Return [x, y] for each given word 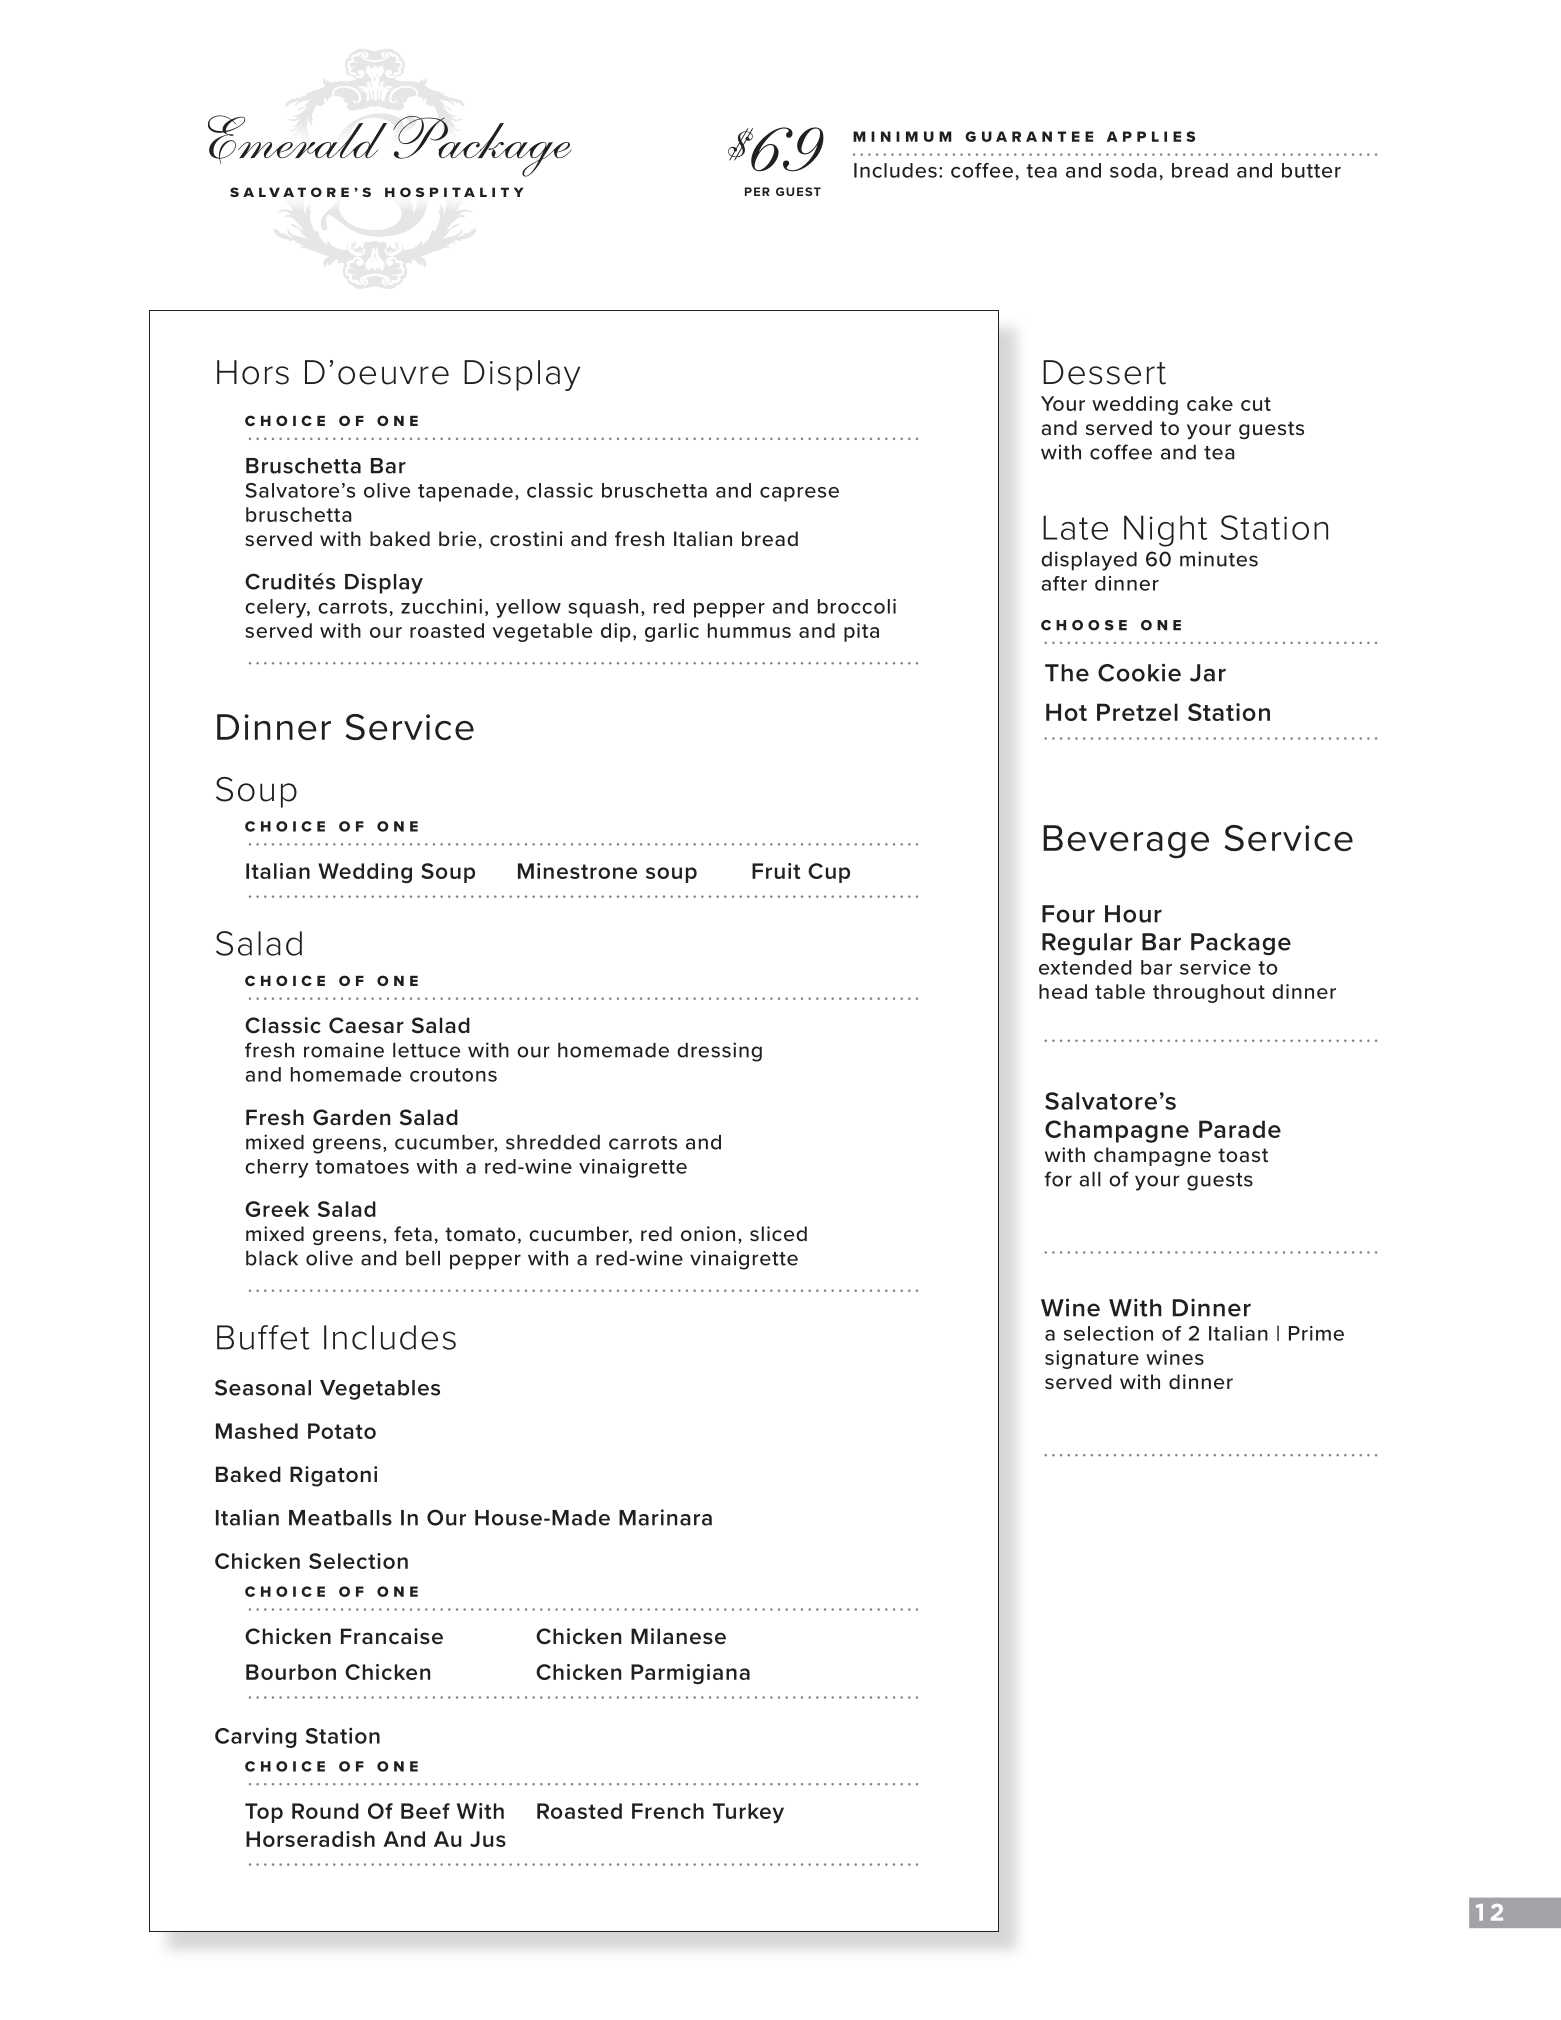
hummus [749, 630]
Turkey [748, 1813]
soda [1133, 170]
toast [1243, 1155]
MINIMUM [902, 136]
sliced [778, 1234]
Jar [1208, 673]
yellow [528, 608]
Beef [425, 1811]
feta [413, 1234]
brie [457, 538]
